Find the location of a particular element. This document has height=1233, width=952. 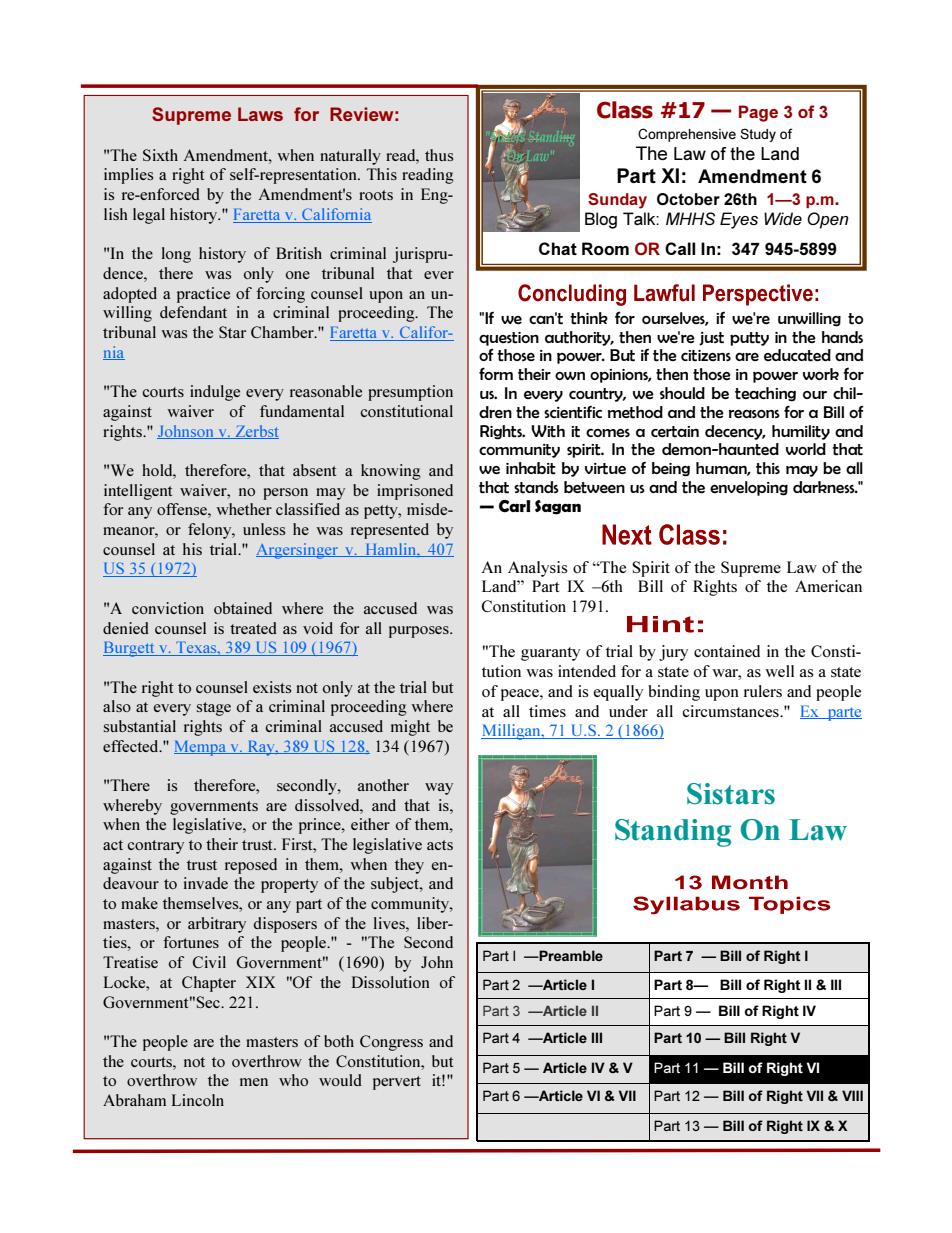

inhabit is located at coordinates (531, 468).
